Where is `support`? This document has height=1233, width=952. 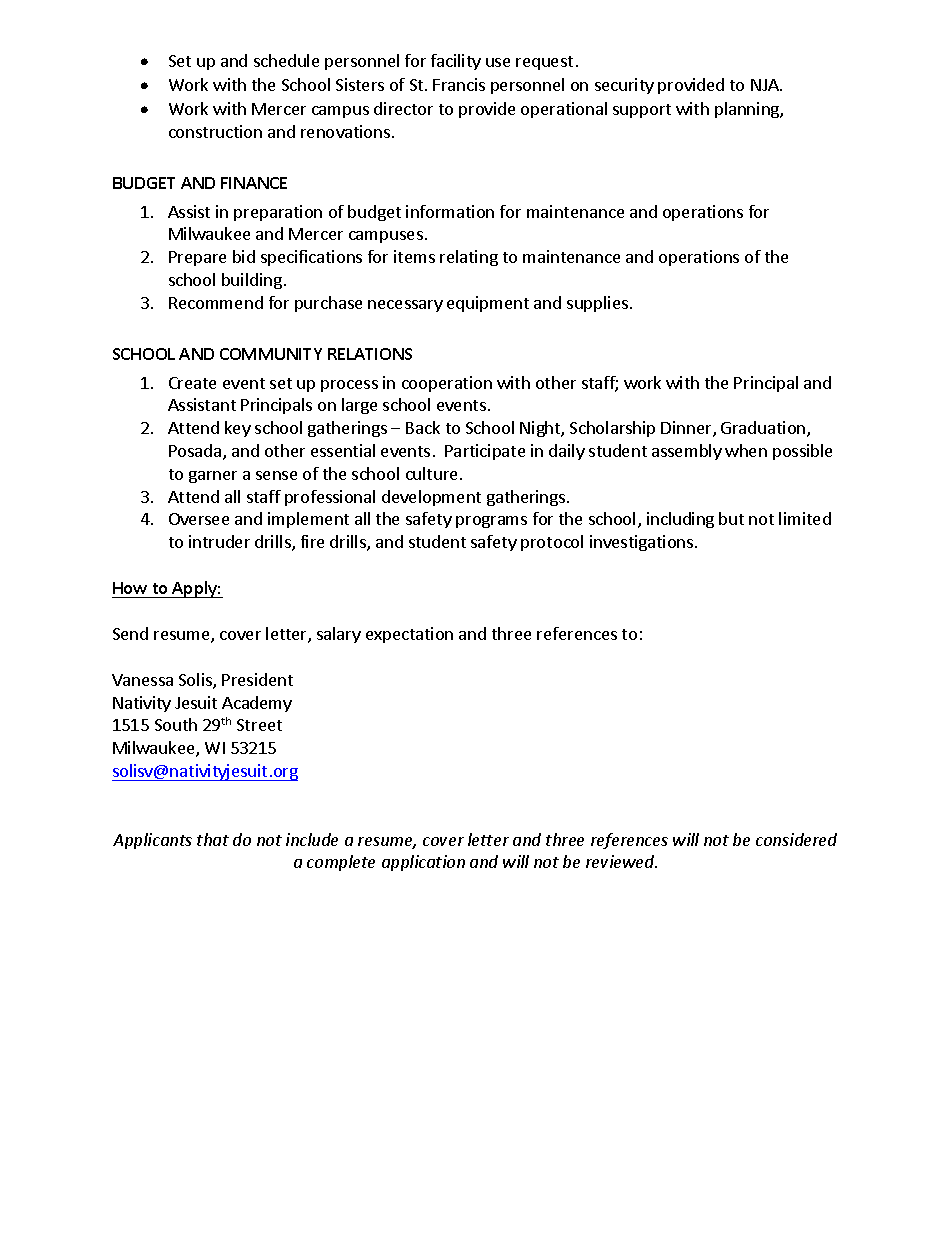 support is located at coordinates (642, 111).
